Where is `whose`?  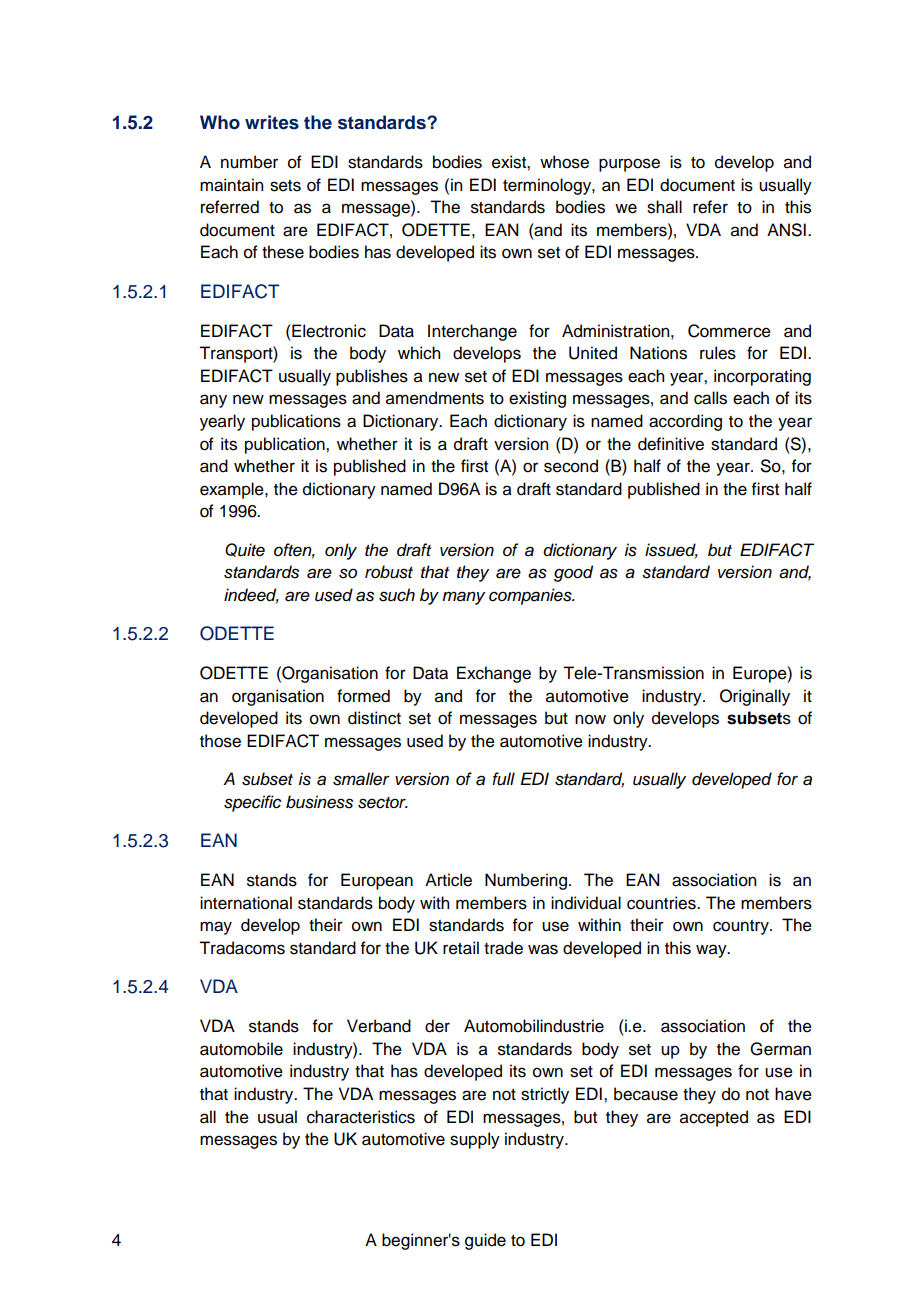
whose is located at coordinates (564, 162).
